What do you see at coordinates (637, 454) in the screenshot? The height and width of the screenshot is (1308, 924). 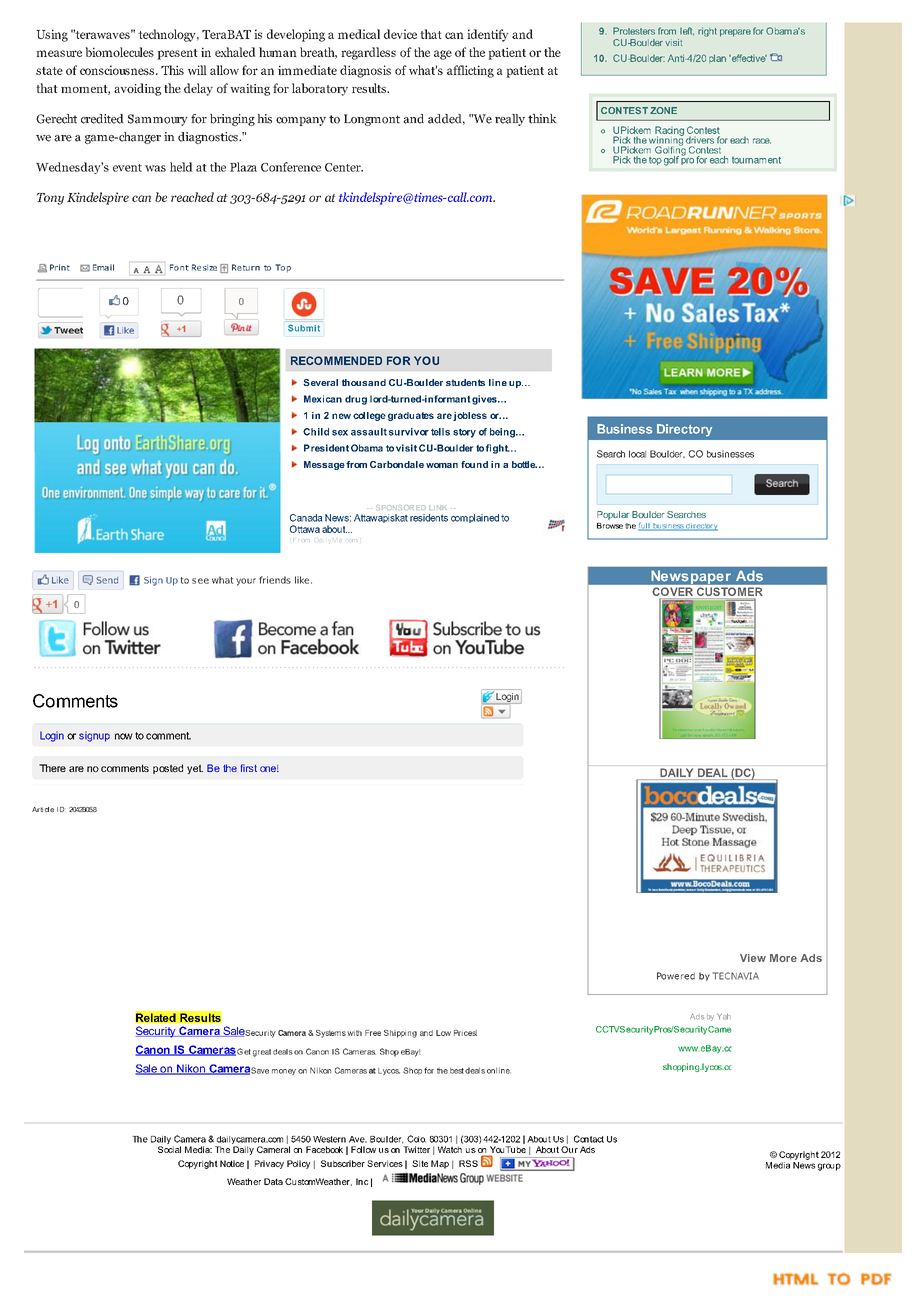 I see `local` at bounding box center [637, 454].
